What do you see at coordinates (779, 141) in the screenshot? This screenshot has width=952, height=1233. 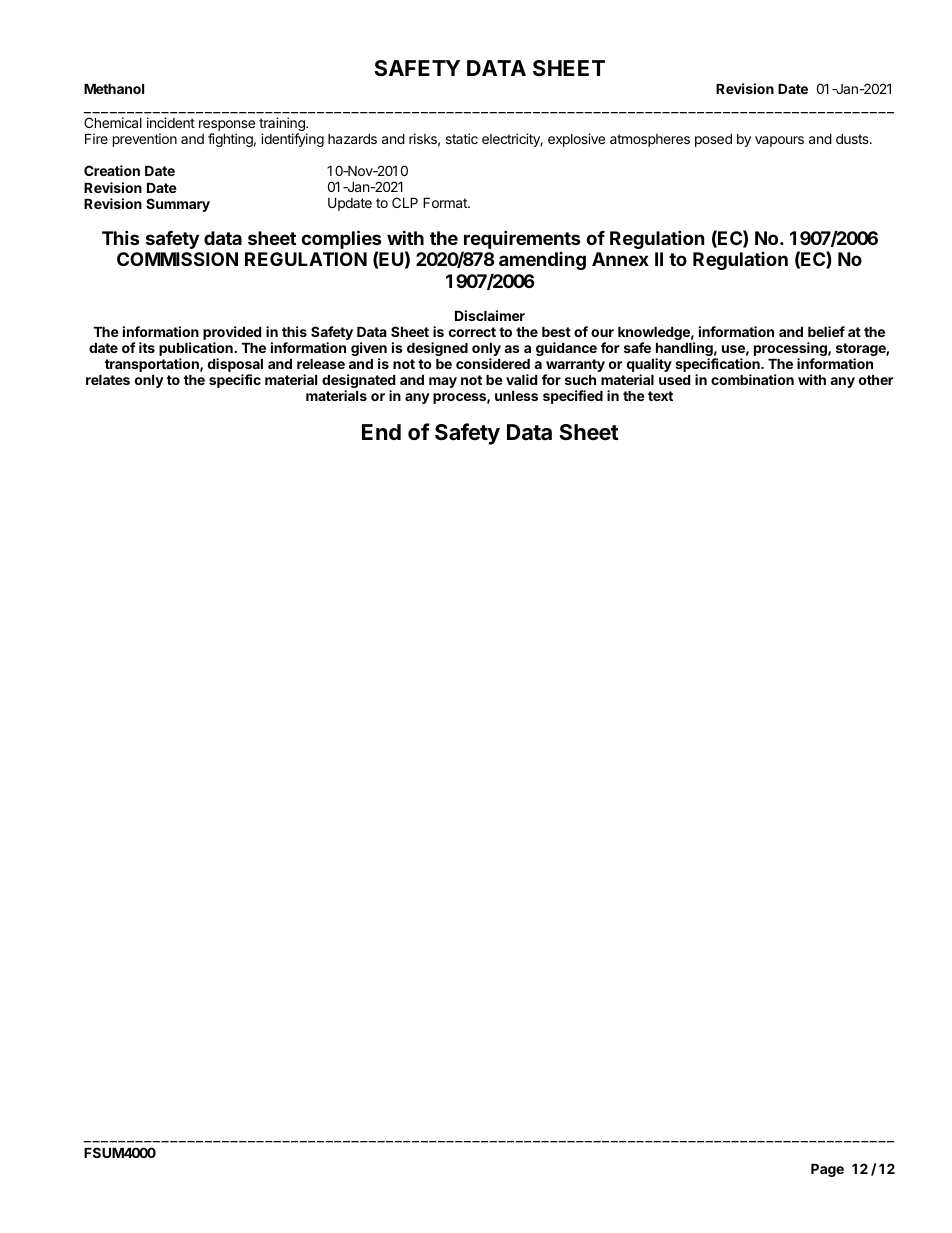 I see `vapours` at bounding box center [779, 141].
